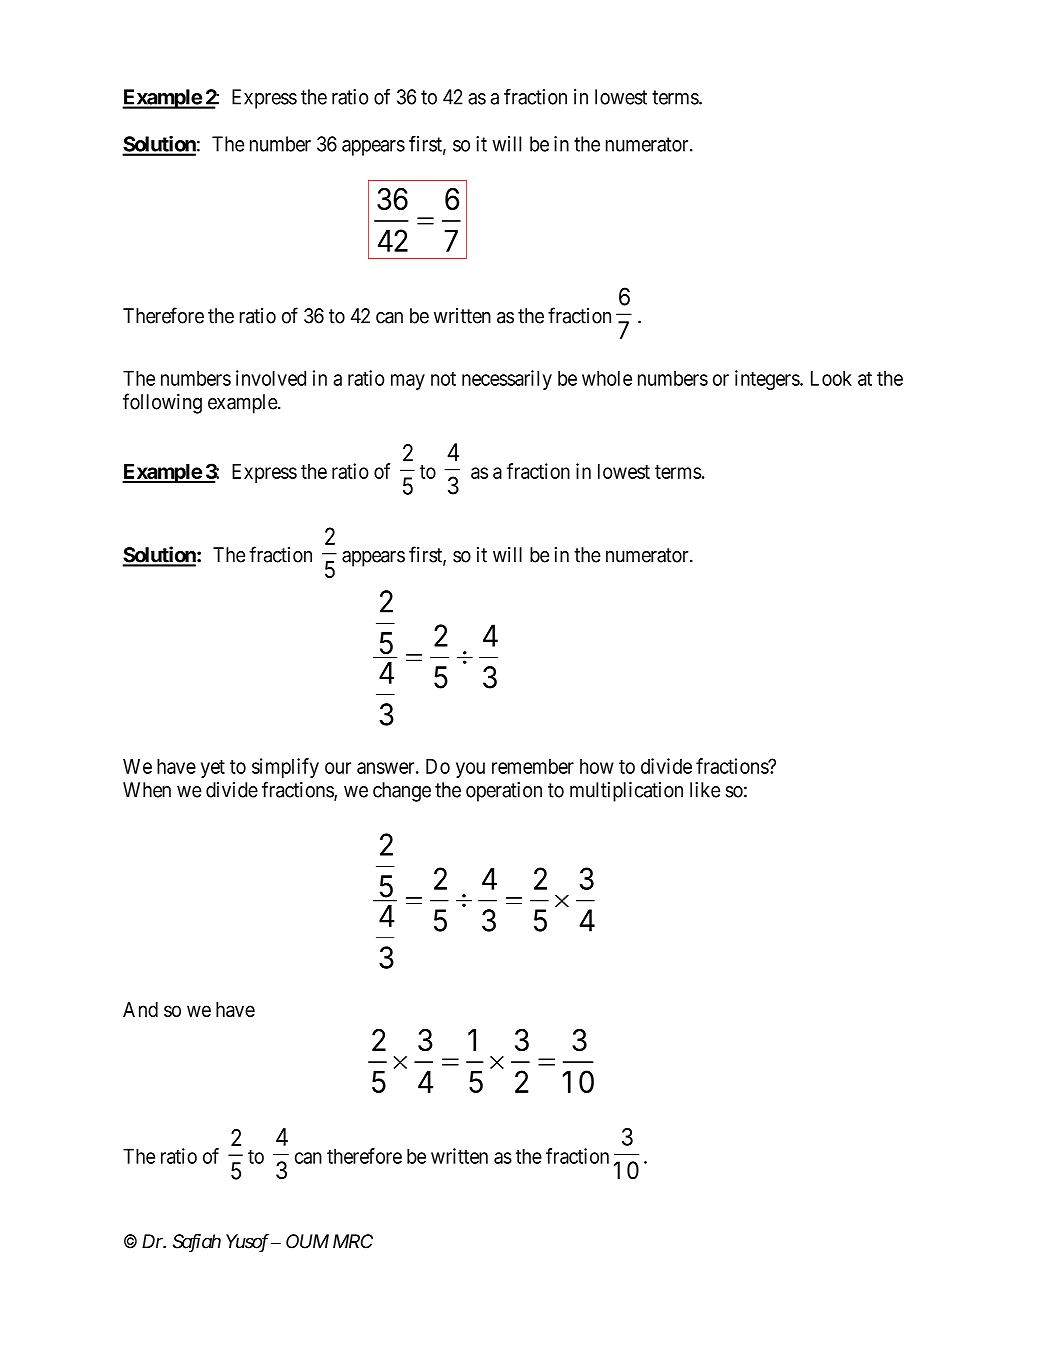 The width and height of the screenshot is (1043, 1350). Describe the element at coordinates (626, 792) in the screenshot. I see `multiplication` at that location.
